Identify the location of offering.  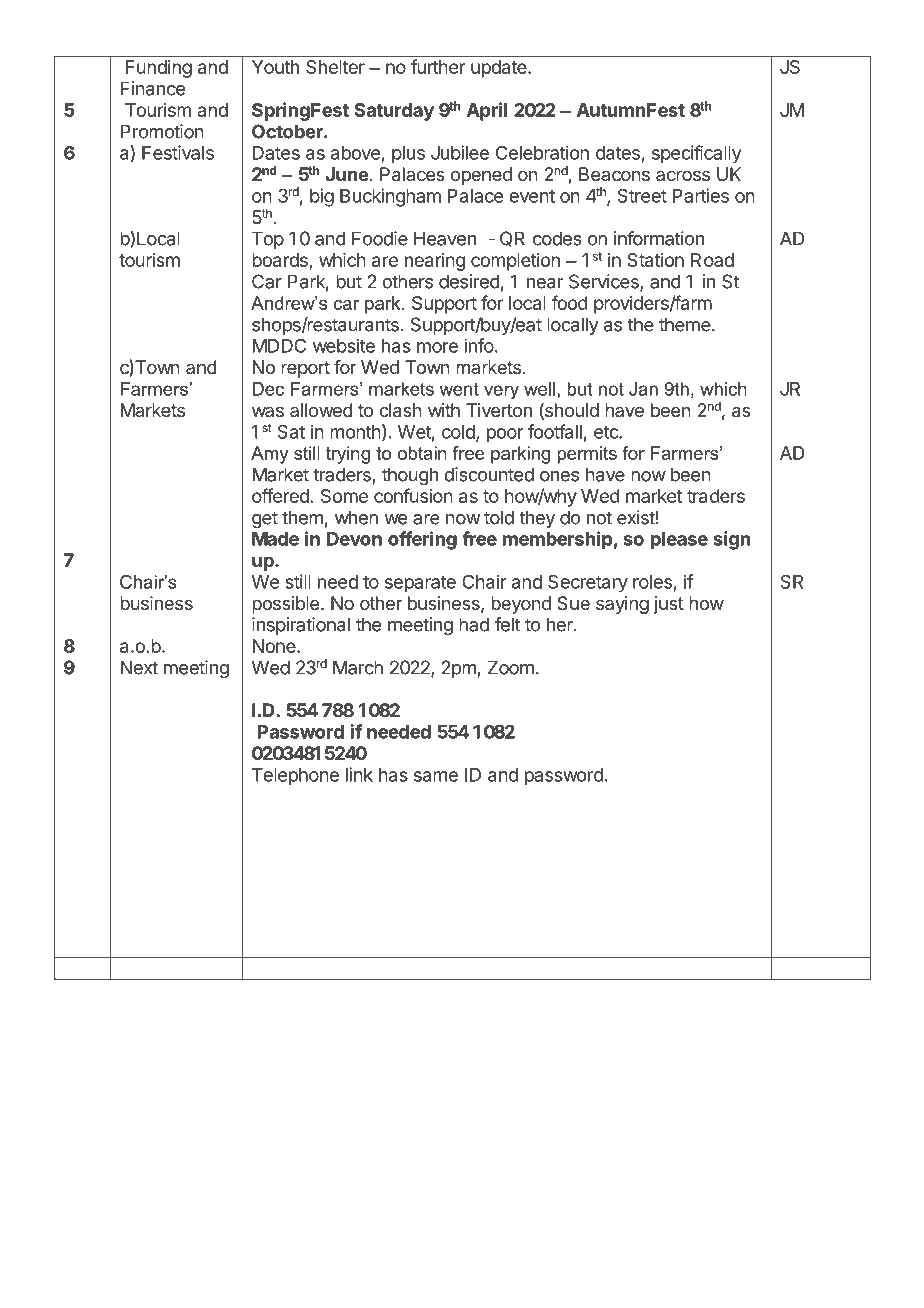
(422, 540).
